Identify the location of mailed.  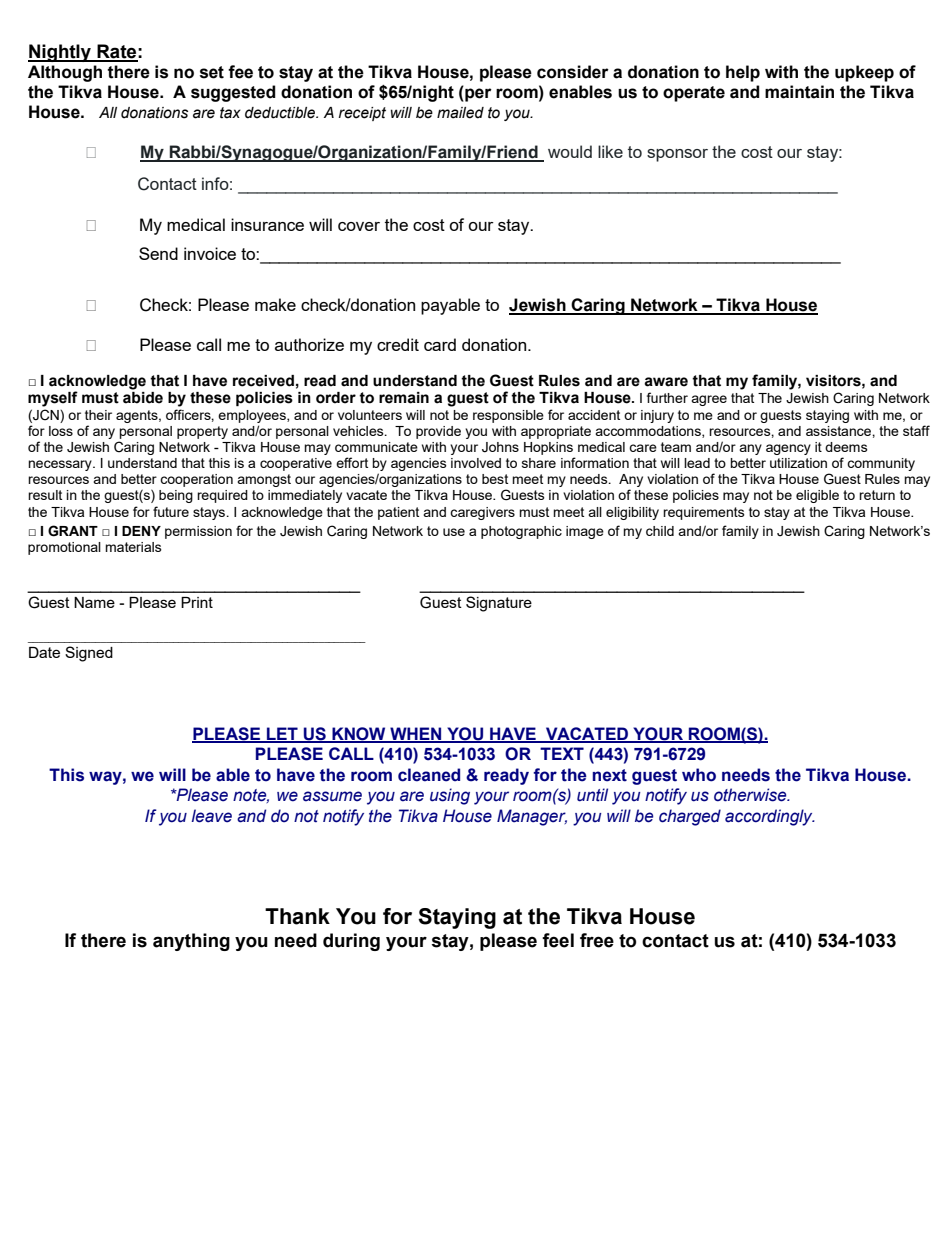
(460, 113).
